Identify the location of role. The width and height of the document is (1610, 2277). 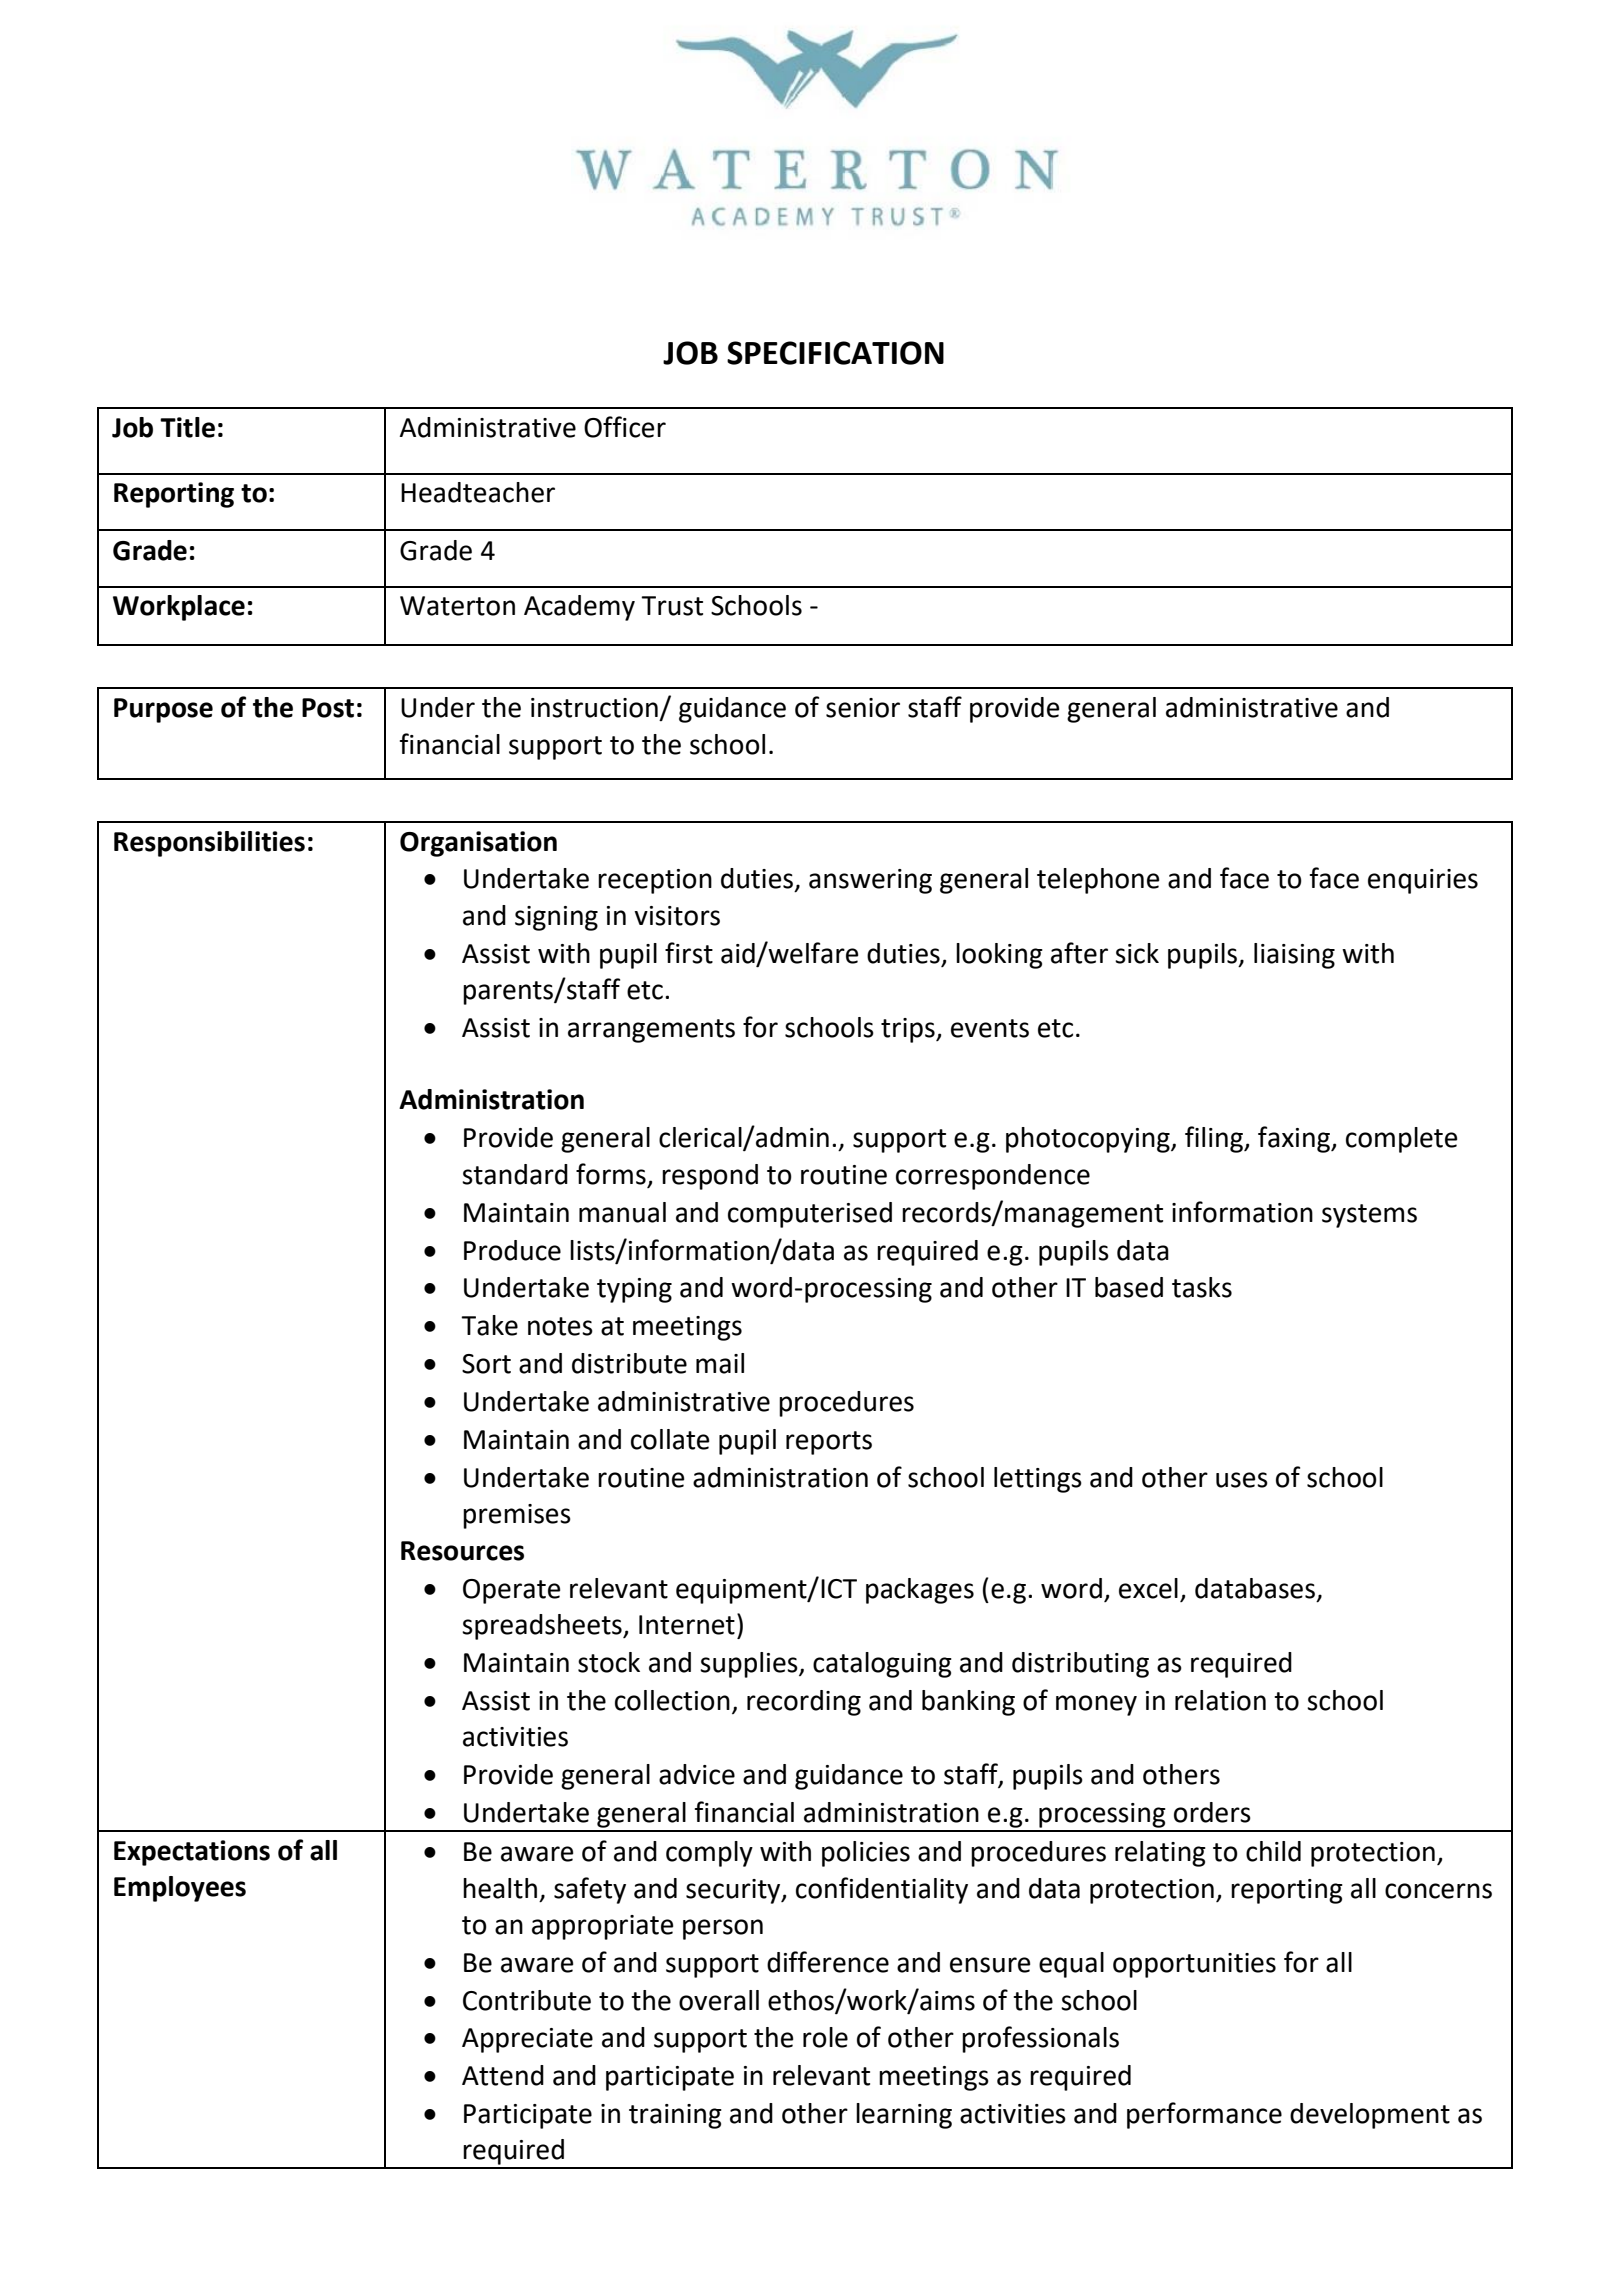
(825, 2037).
